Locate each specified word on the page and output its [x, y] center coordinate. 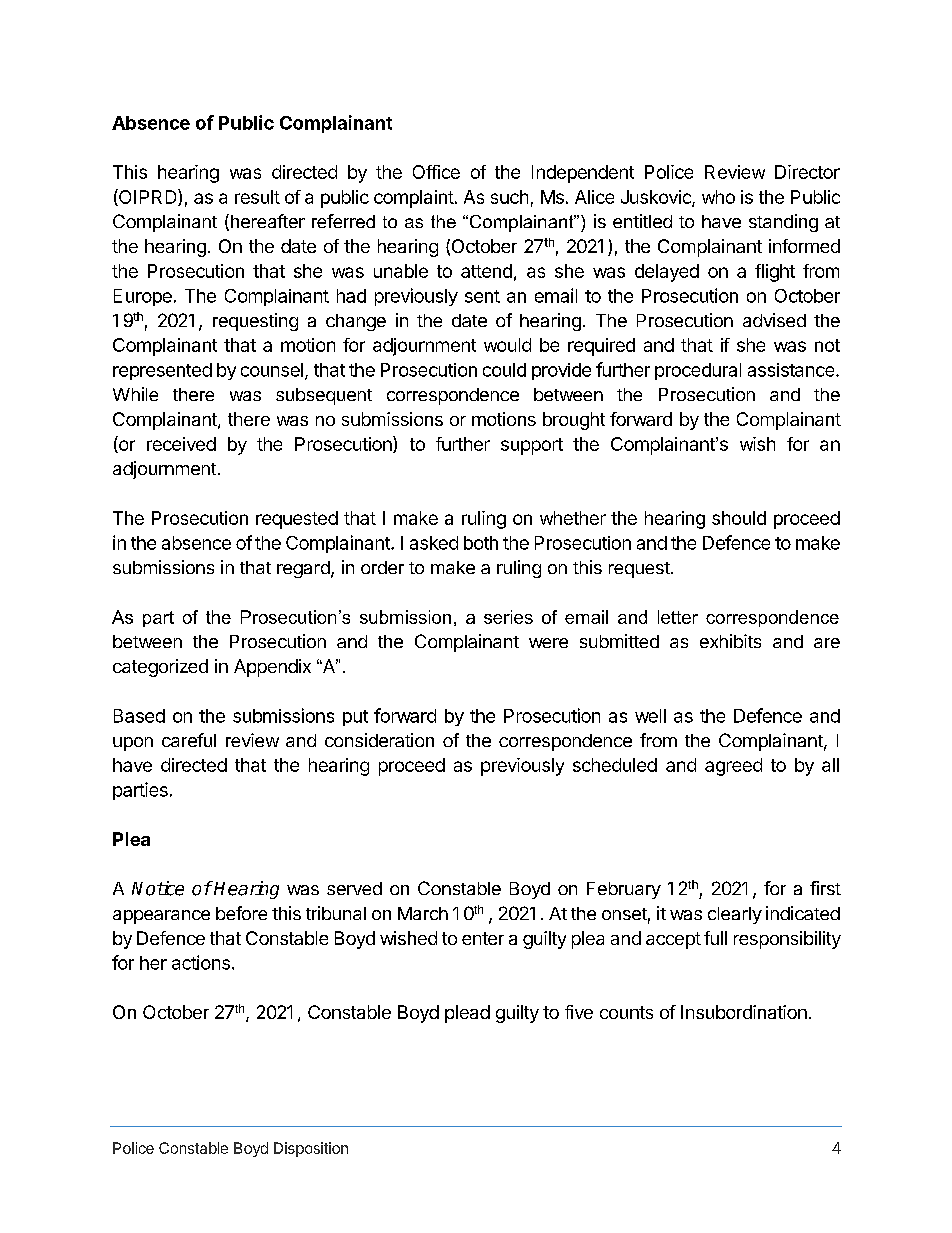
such [509, 197]
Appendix [272, 668]
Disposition [311, 1149]
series [508, 617]
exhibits [730, 641]
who [718, 197]
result [257, 197]
